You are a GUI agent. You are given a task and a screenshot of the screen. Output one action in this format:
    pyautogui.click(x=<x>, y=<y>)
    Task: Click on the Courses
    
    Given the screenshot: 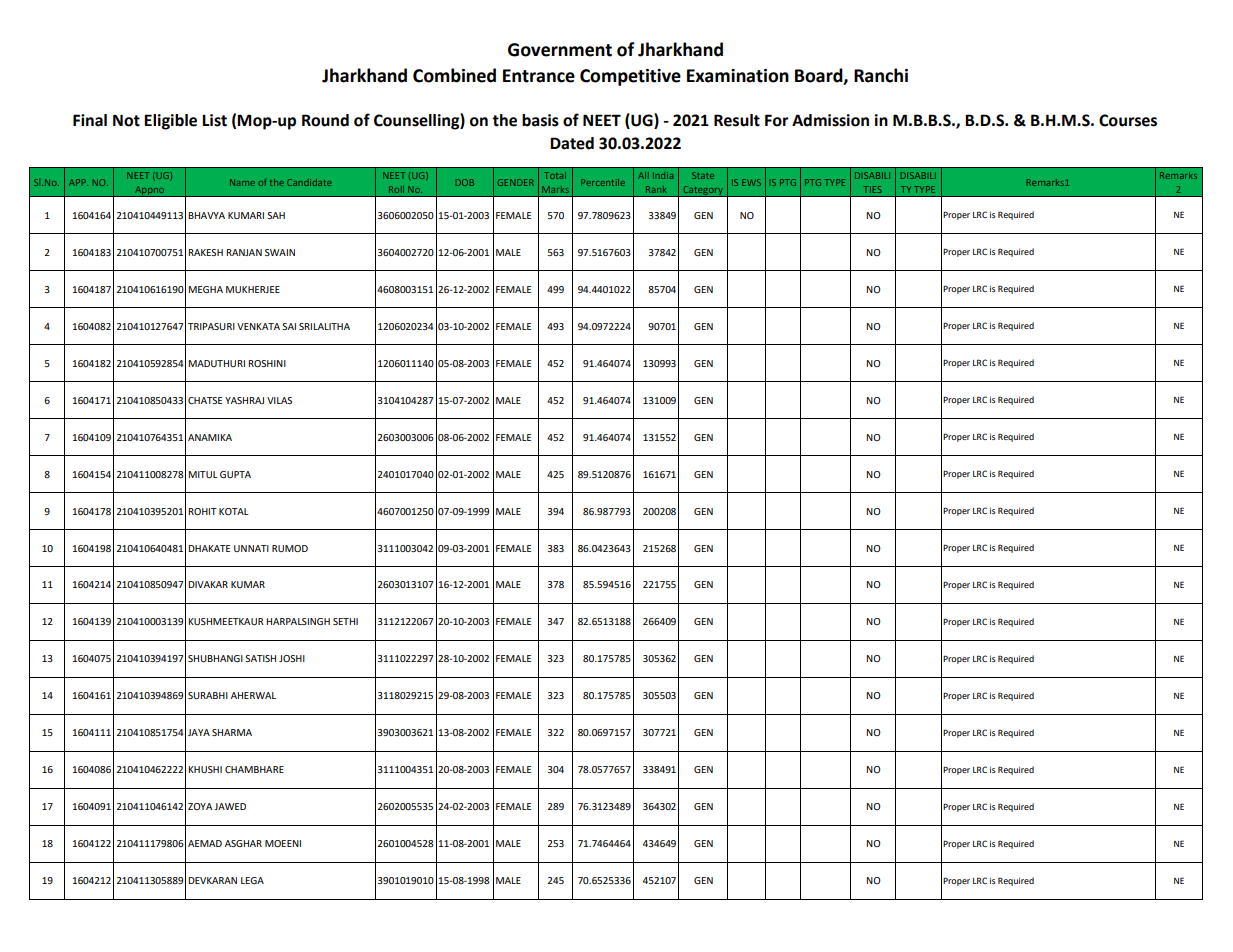 What is the action you would take?
    pyautogui.click(x=1128, y=120)
